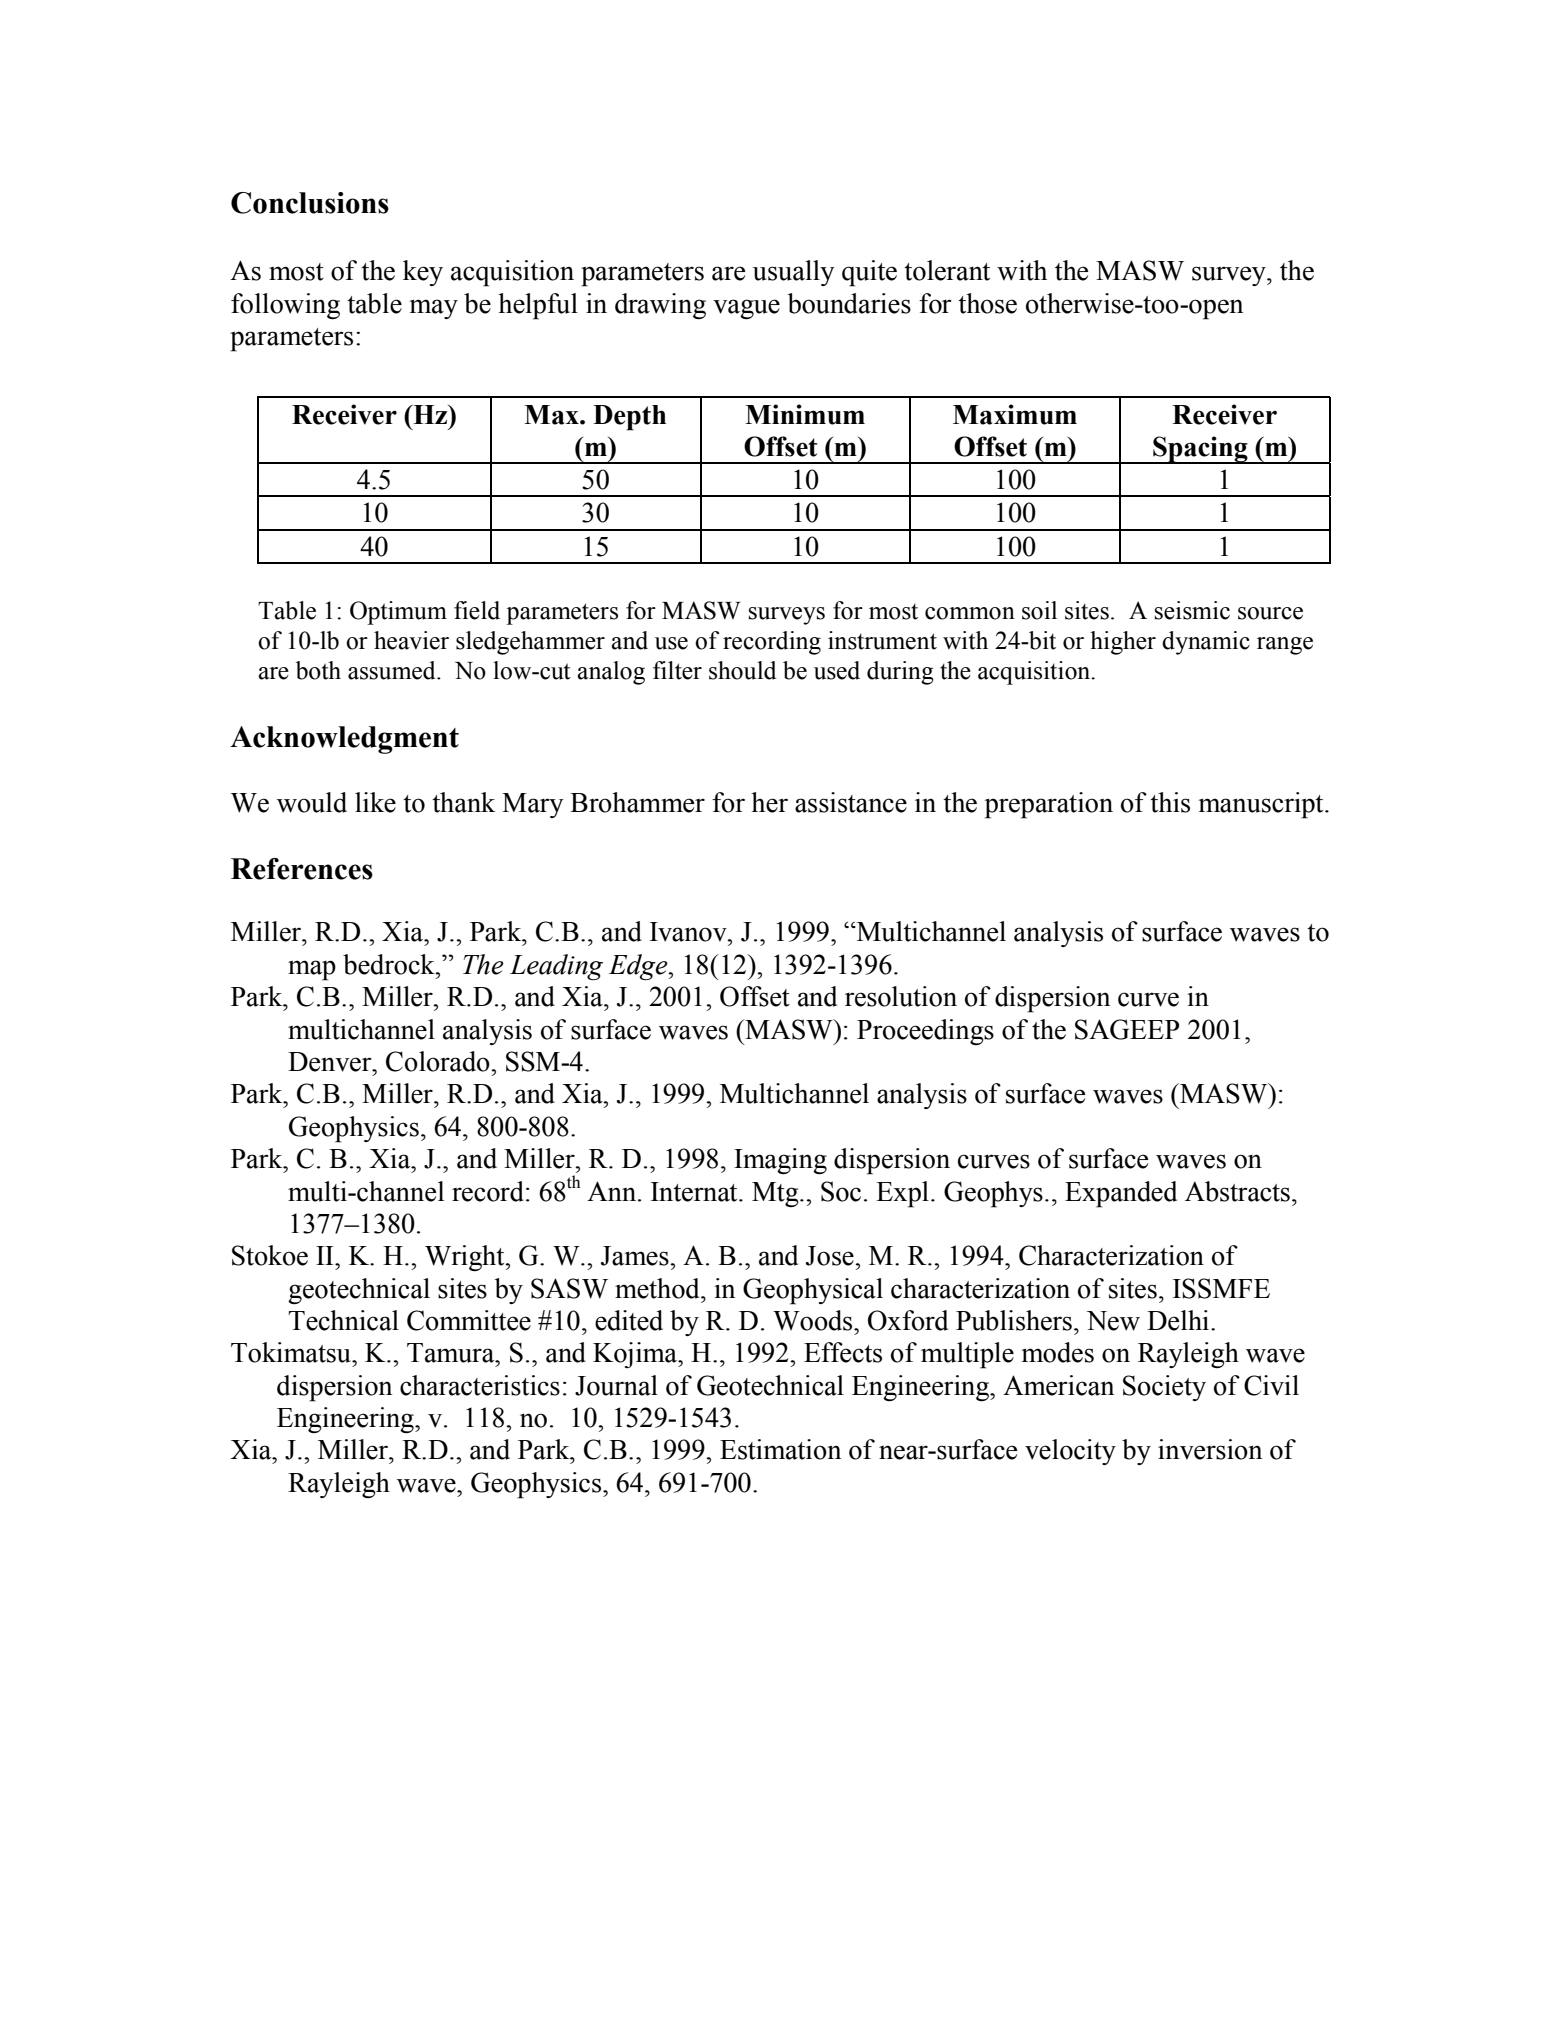 The width and height of the screenshot is (1567, 2027). Describe the element at coordinates (780, 1449) in the screenshot. I see `Estimation` at that location.
